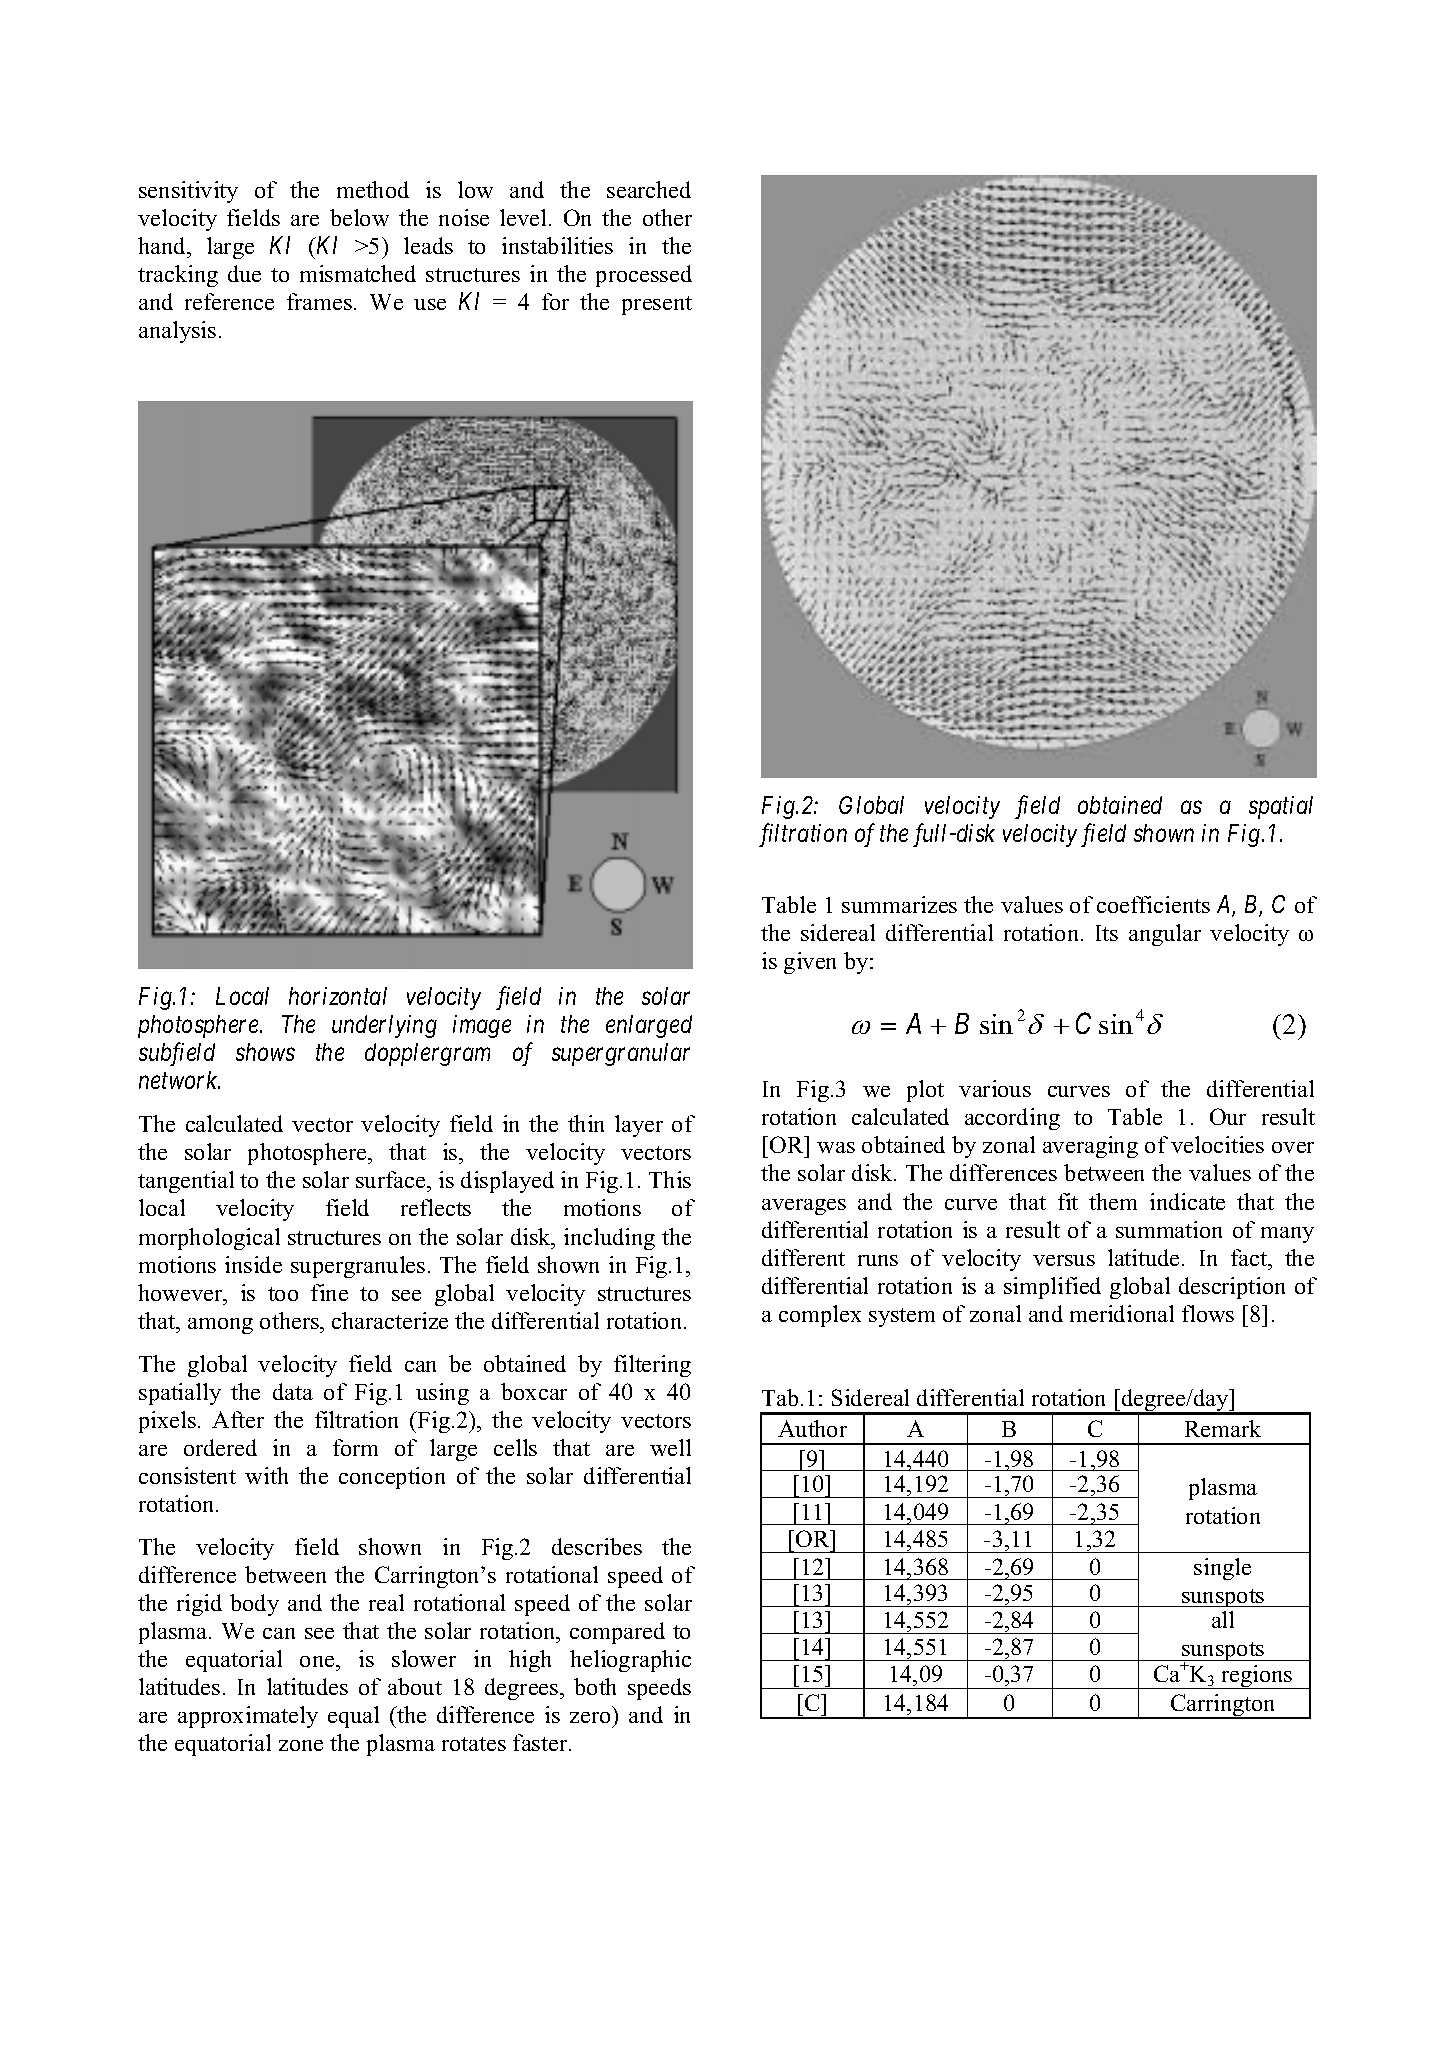  I want to click on angular, so click(1165, 935).
